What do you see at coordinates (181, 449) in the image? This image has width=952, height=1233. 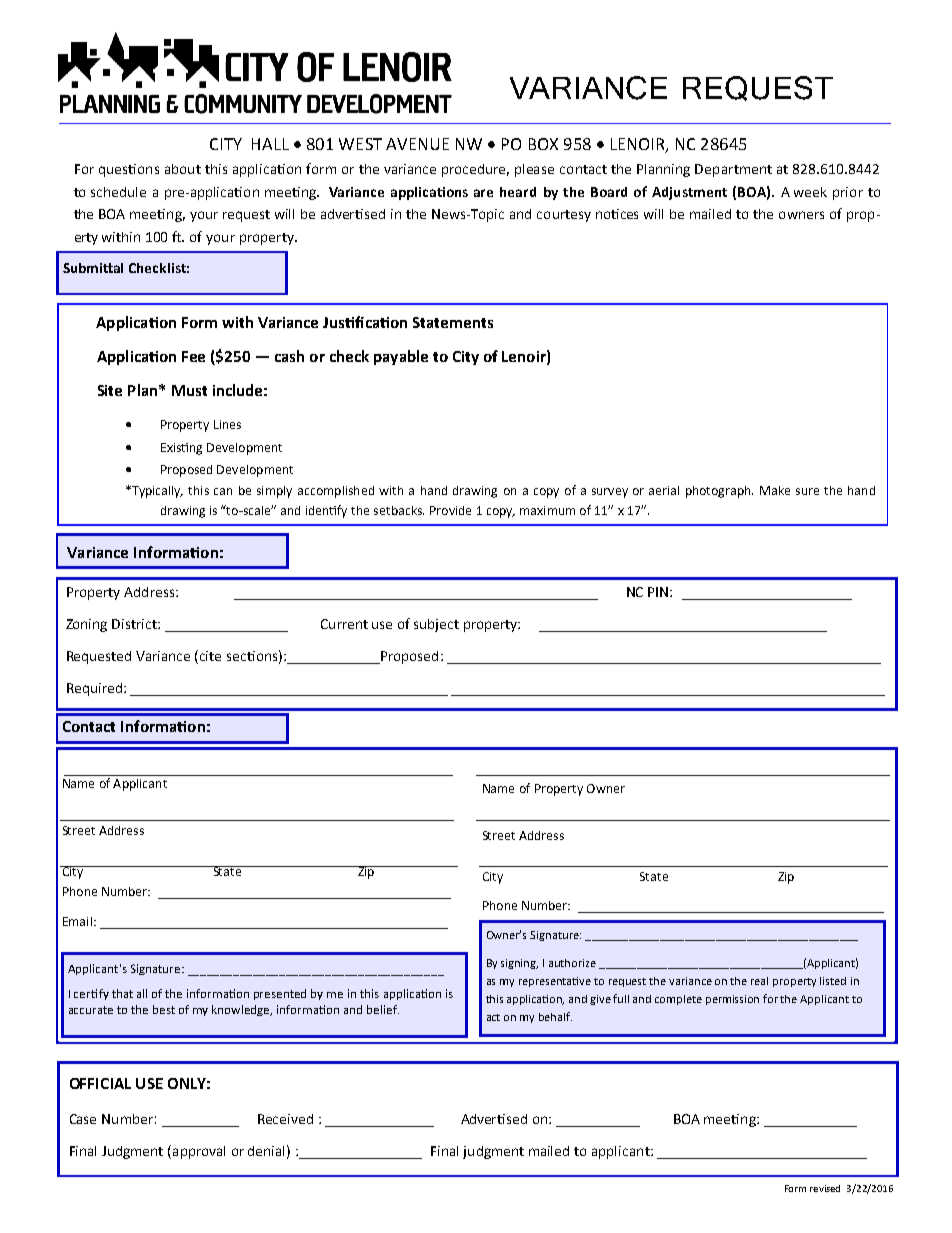 I see `Existing` at bounding box center [181, 449].
